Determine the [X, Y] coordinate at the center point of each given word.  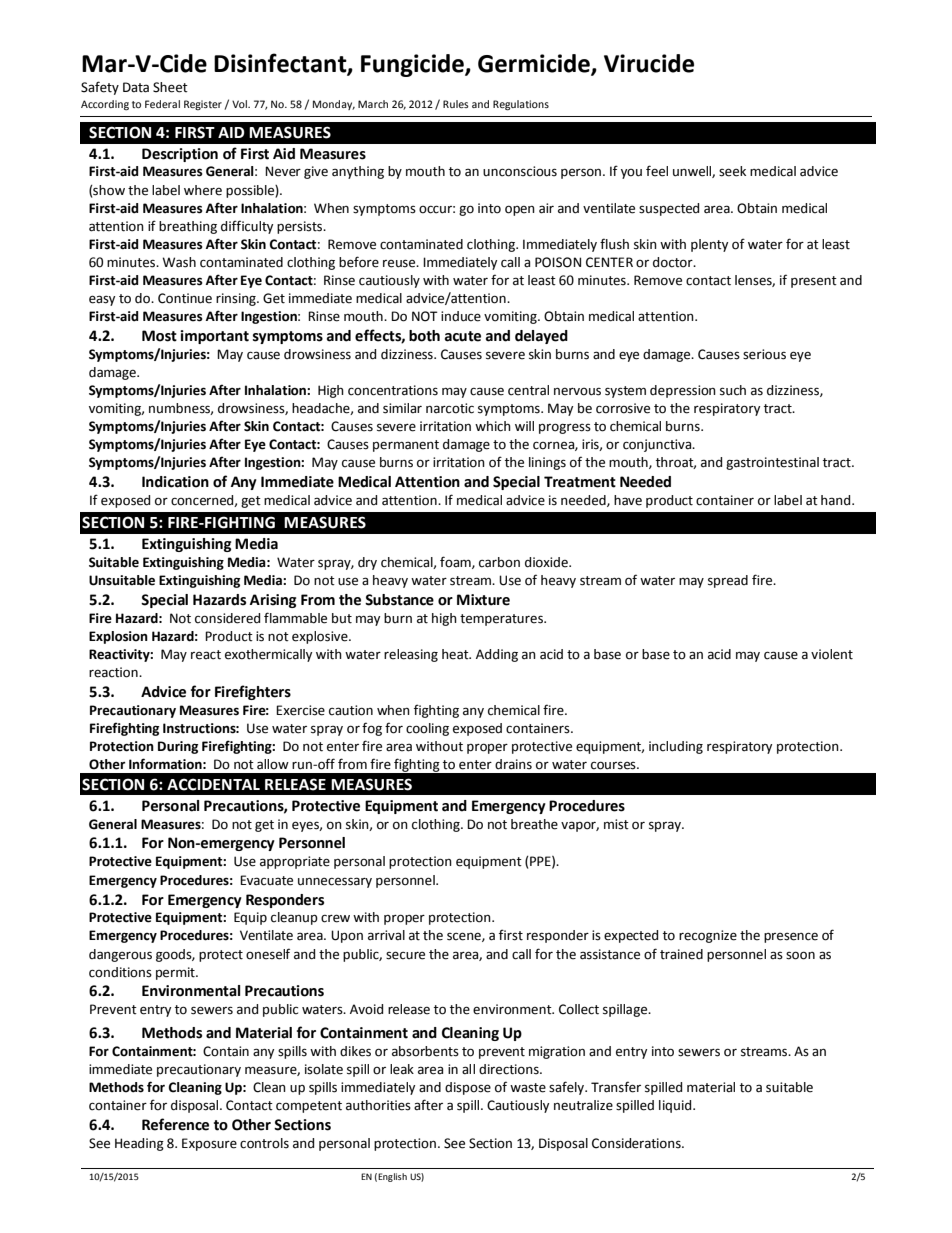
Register [203, 105]
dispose [468, 1088]
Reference [175, 1124]
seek [732, 171]
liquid [676, 1106]
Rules [456, 104]
